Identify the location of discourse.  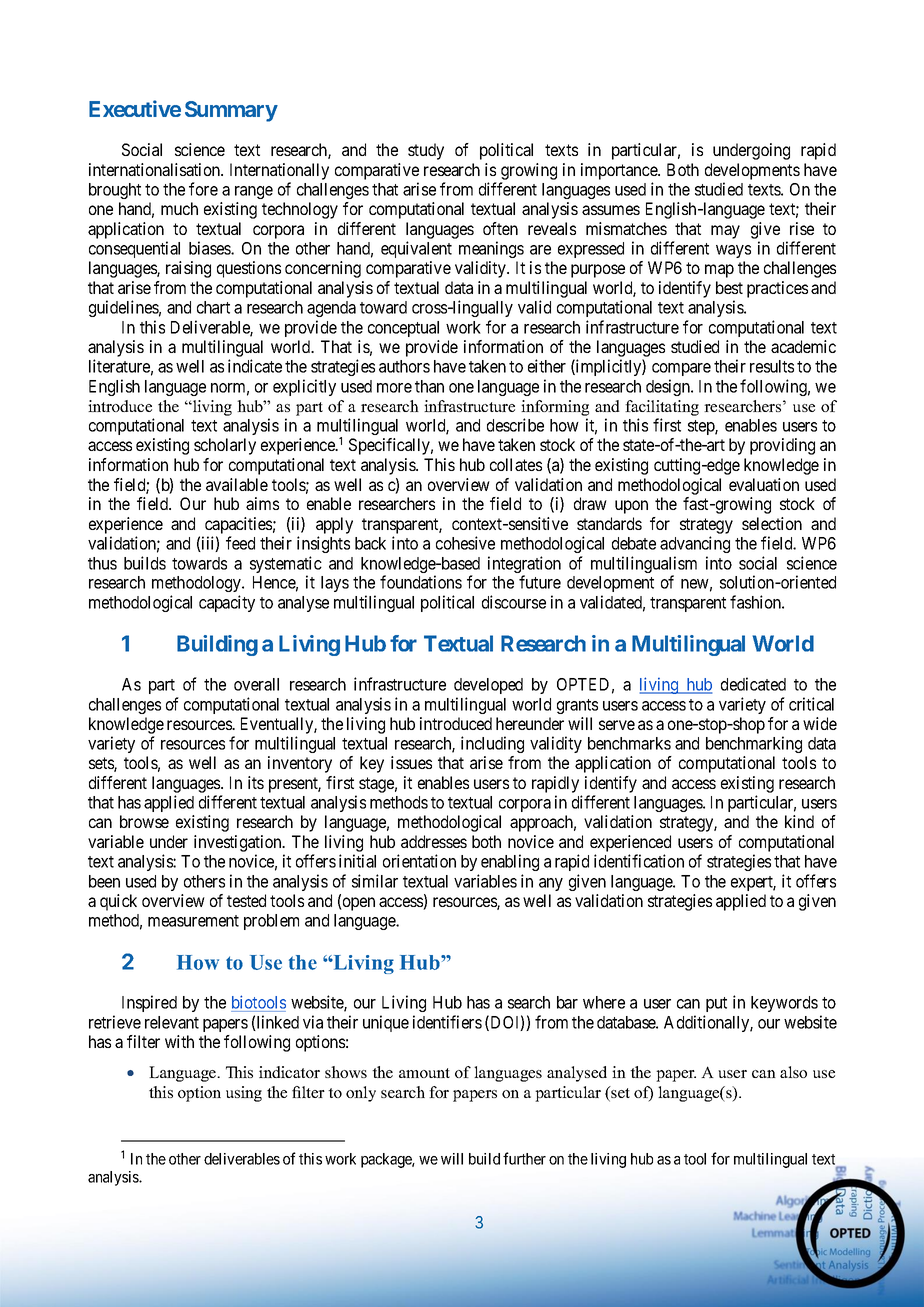
(514, 602).
